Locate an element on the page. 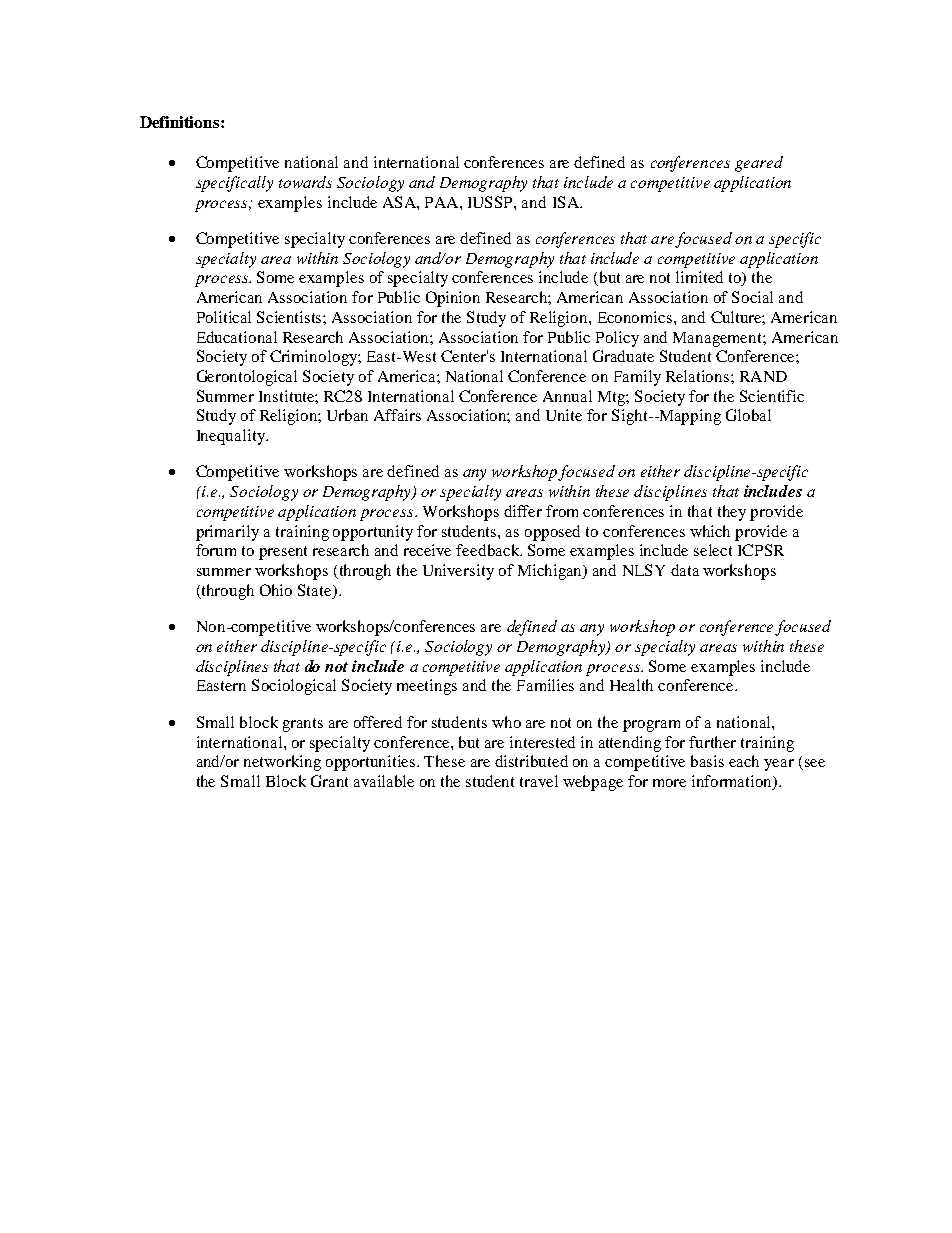 The height and width of the image is (1233, 952). present is located at coordinates (283, 553).
